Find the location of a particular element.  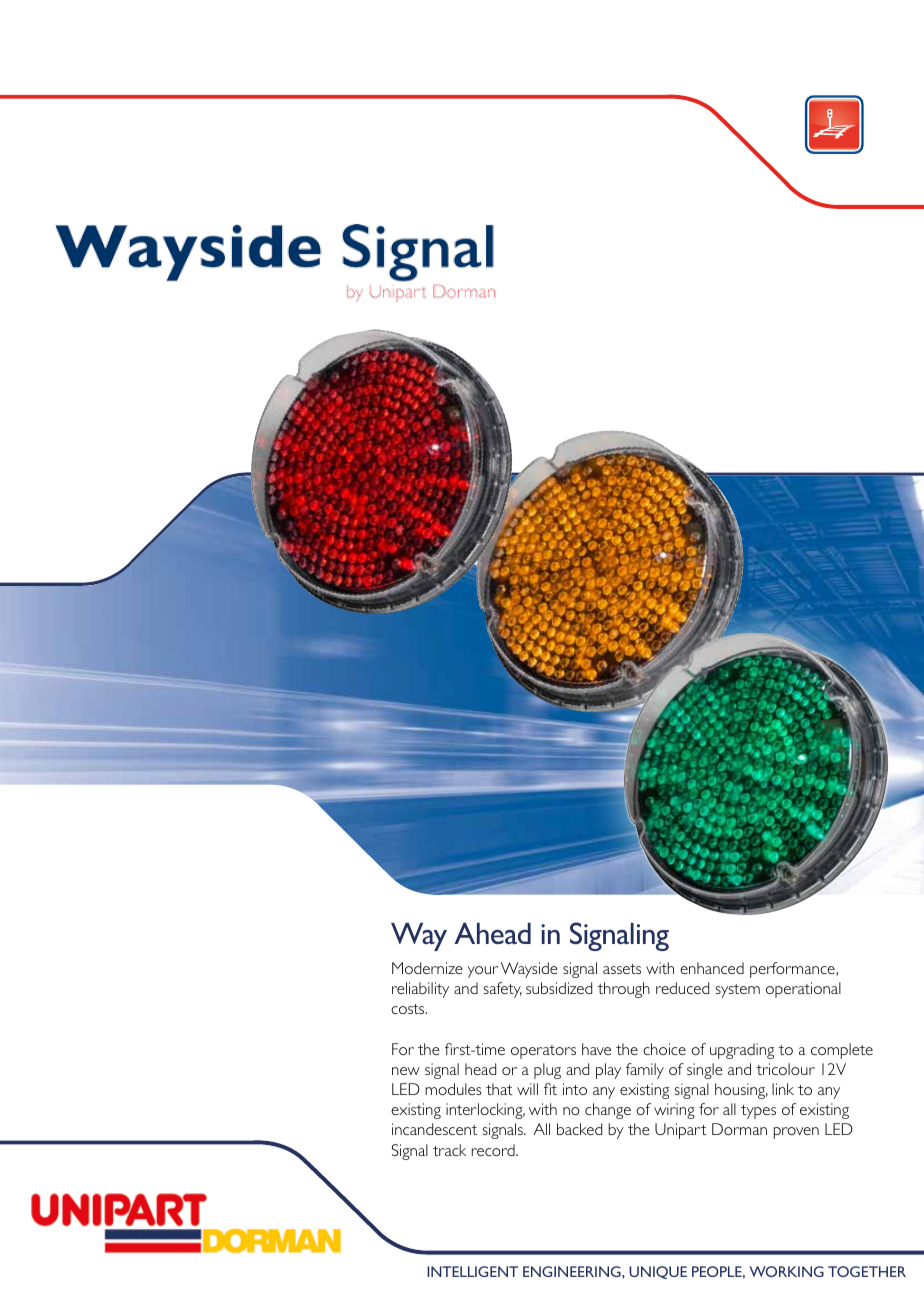

Dorman is located at coordinates (739, 1129).
